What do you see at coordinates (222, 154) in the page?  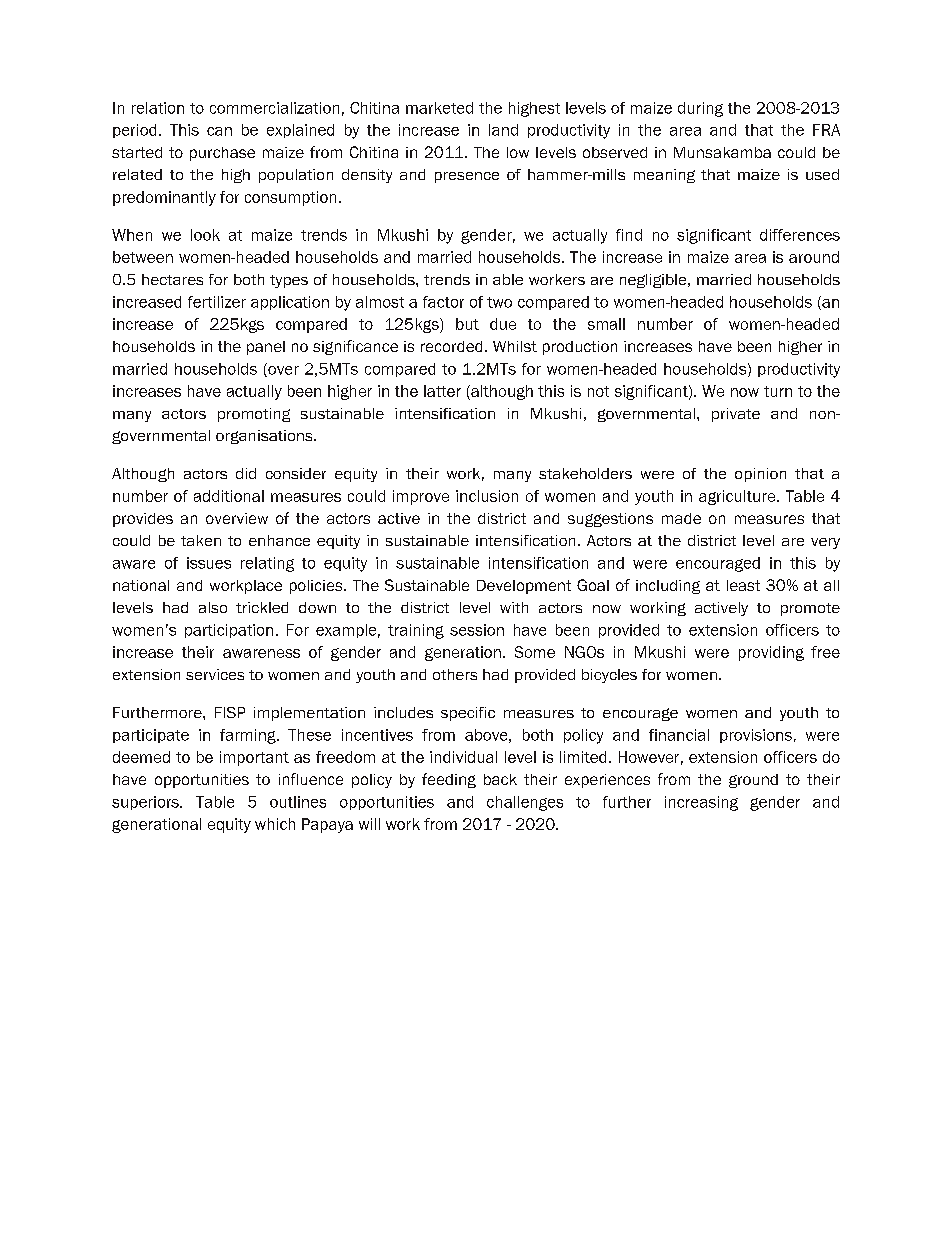 I see `purchase` at bounding box center [222, 154].
